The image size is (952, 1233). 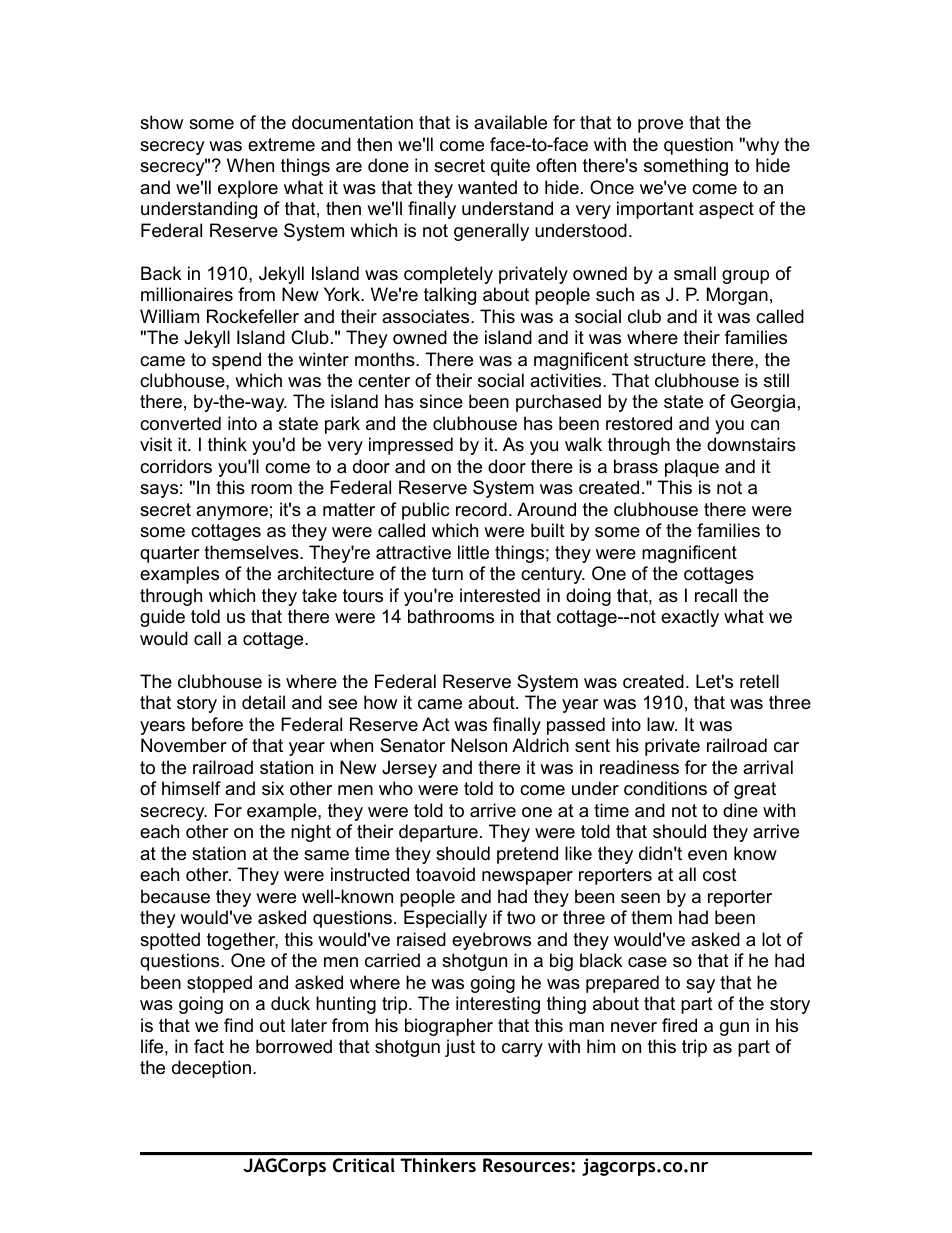 What do you see at coordinates (487, 187) in the image?
I see `wanted` at bounding box center [487, 187].
